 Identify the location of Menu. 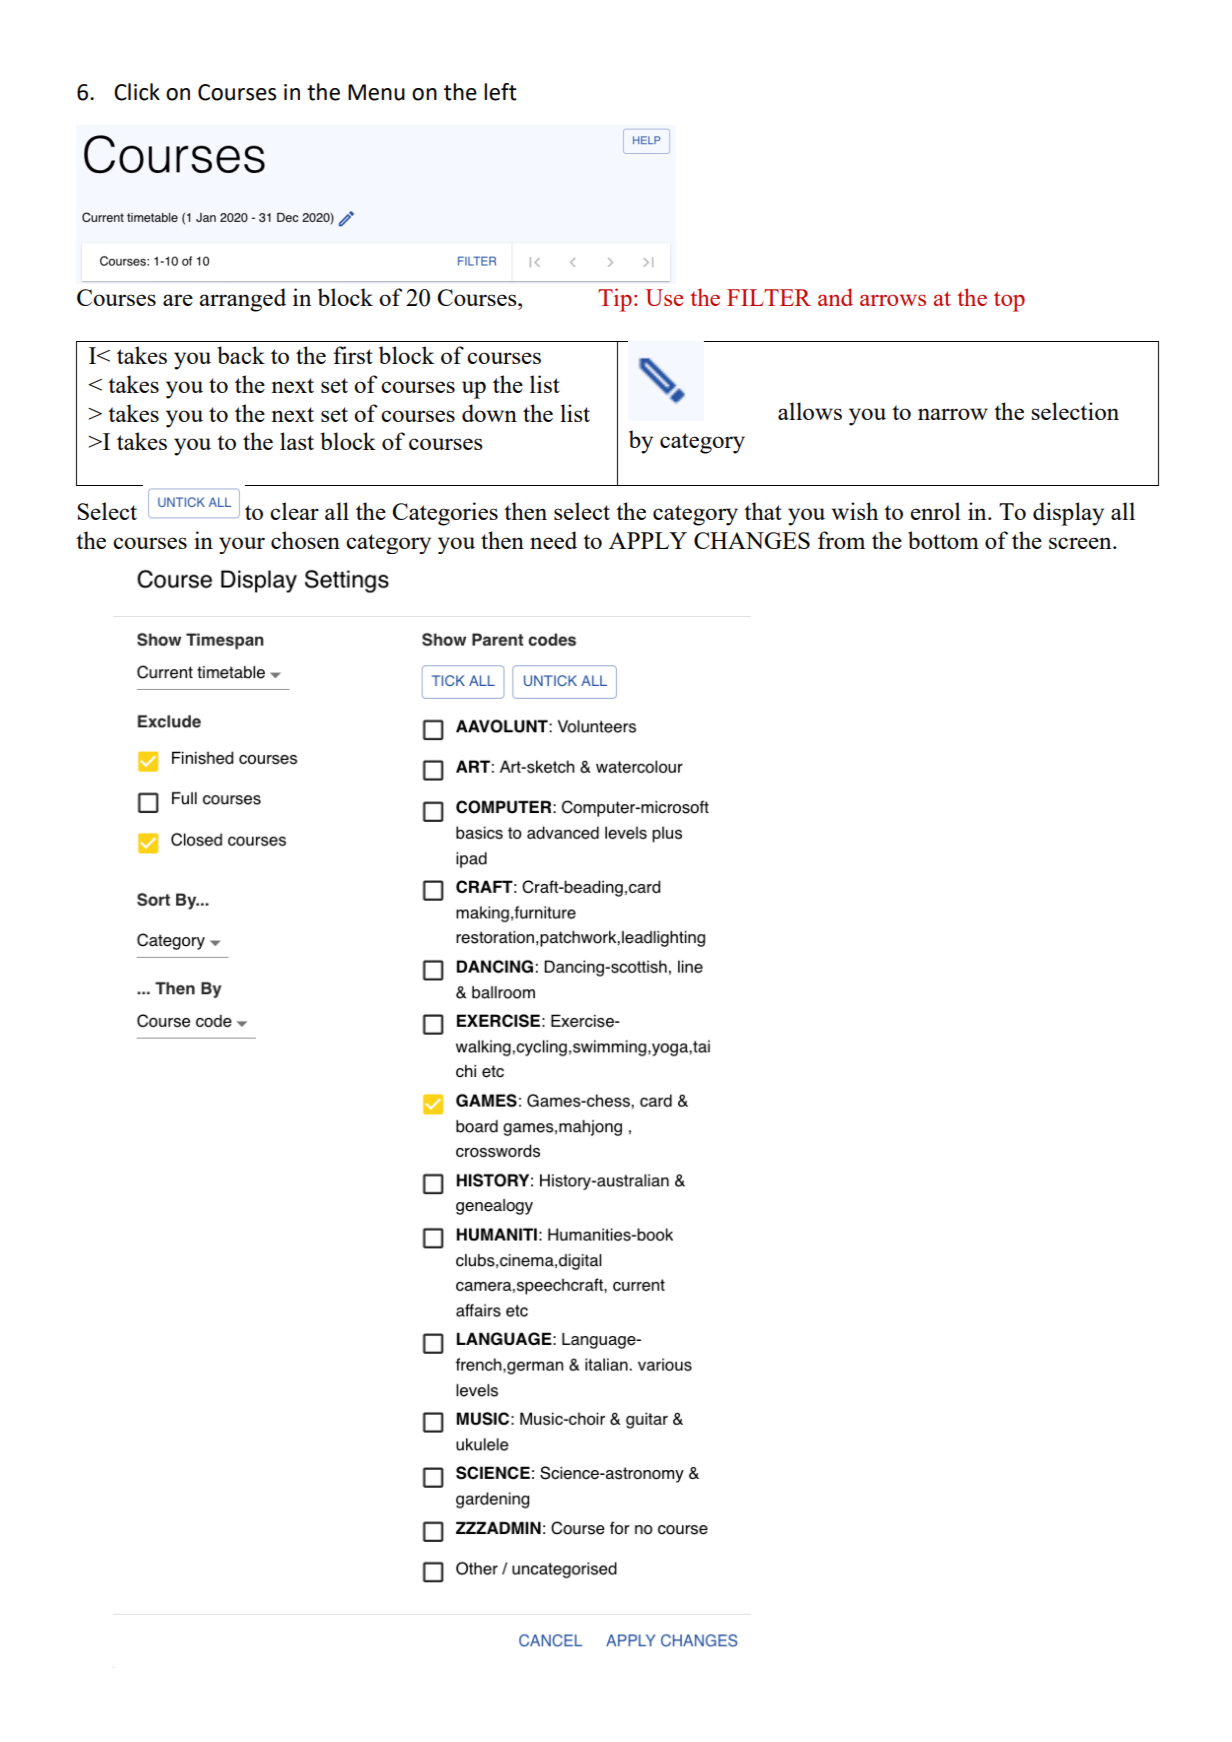
(376, 92).
